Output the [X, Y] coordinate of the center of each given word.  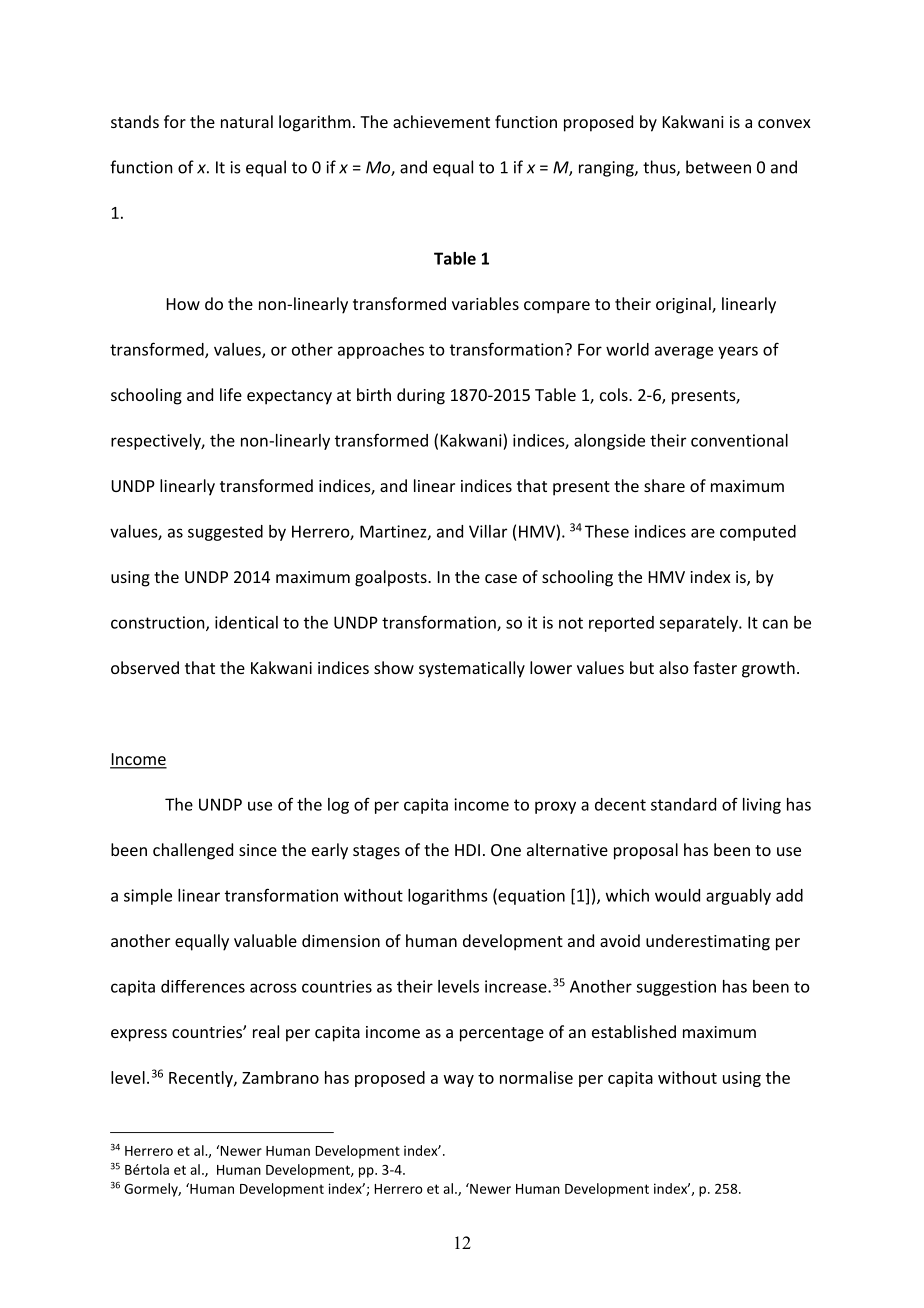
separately [699, 624]
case [501, 578]
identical [246, 622]
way [459, 1081]
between [718, 167]
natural [247, 121]
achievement [441, 121]
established [634, 1031]
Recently [202, 1079]
